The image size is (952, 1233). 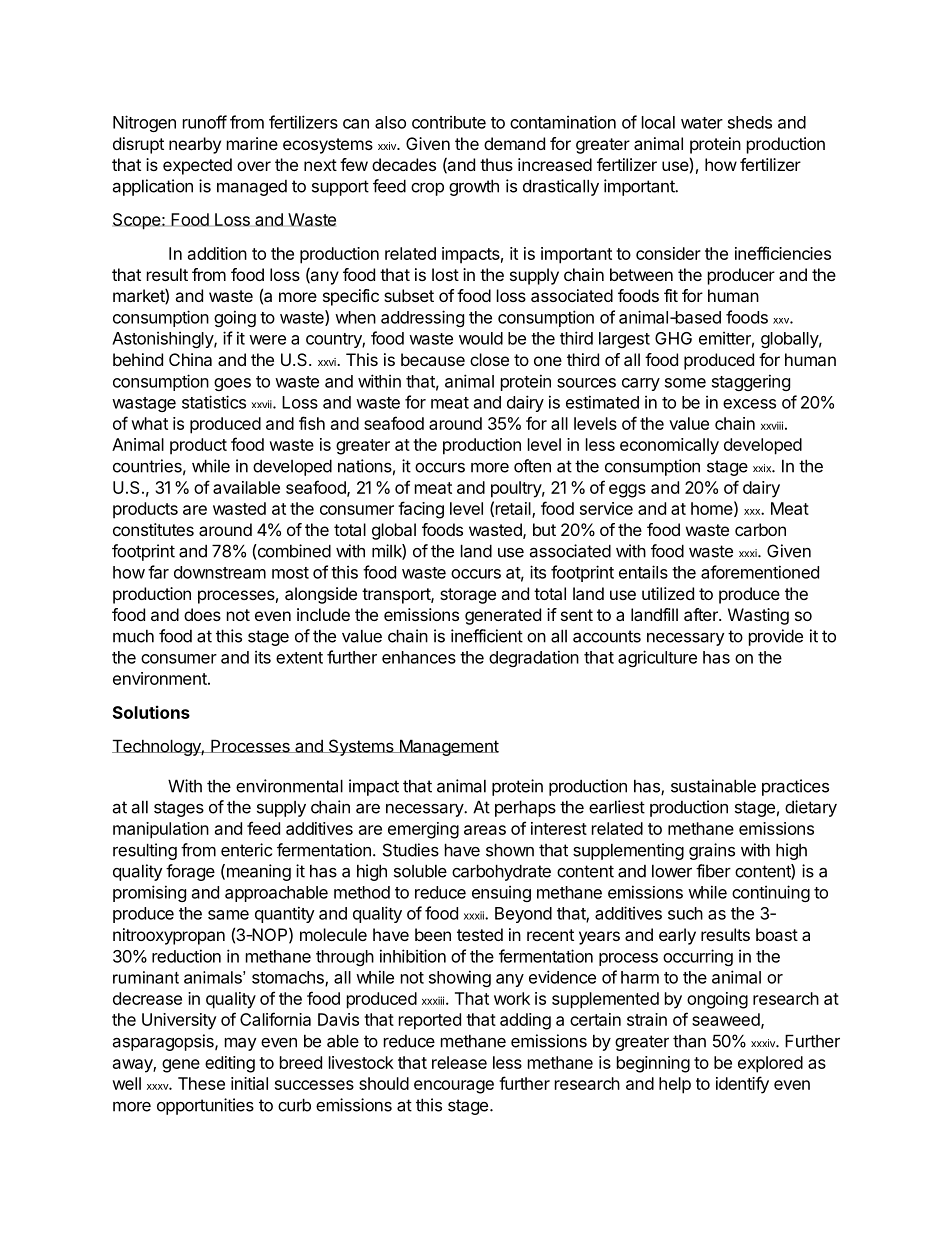 What do you see at coordinates (201, 1083) in the screenshot?
I see `These` at bounding box center [201, 1083].
